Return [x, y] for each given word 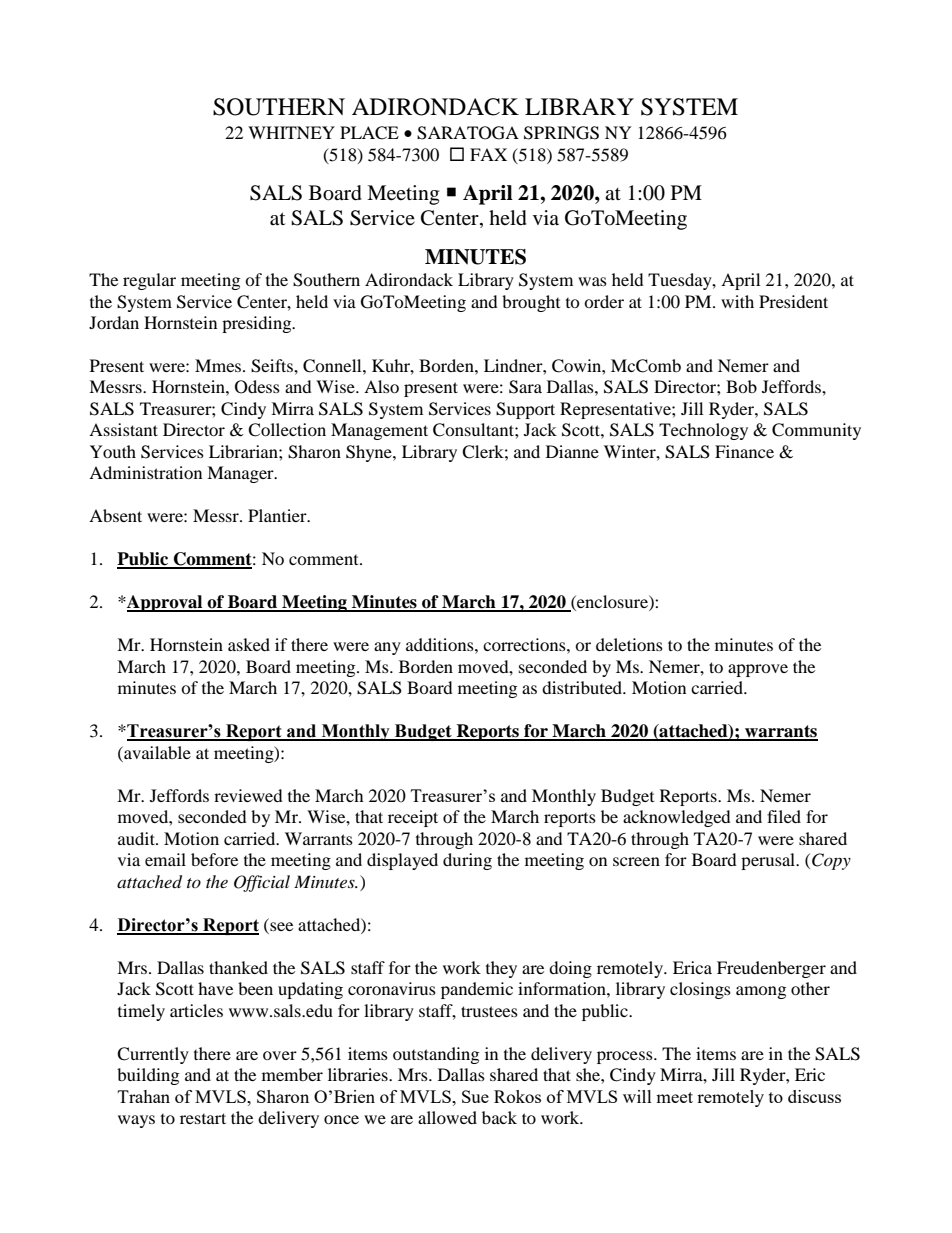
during [467, 861]
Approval [165, 603]
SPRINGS [561, 133]
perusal [769, 861]
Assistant [123, 429]
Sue [475, 1096]
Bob [741, 386]
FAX [488, 154]
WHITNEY [291, 132]
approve [758, 670]
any [387, 648]
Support [525, 410]
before [214, 859]
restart [203, 1118]
